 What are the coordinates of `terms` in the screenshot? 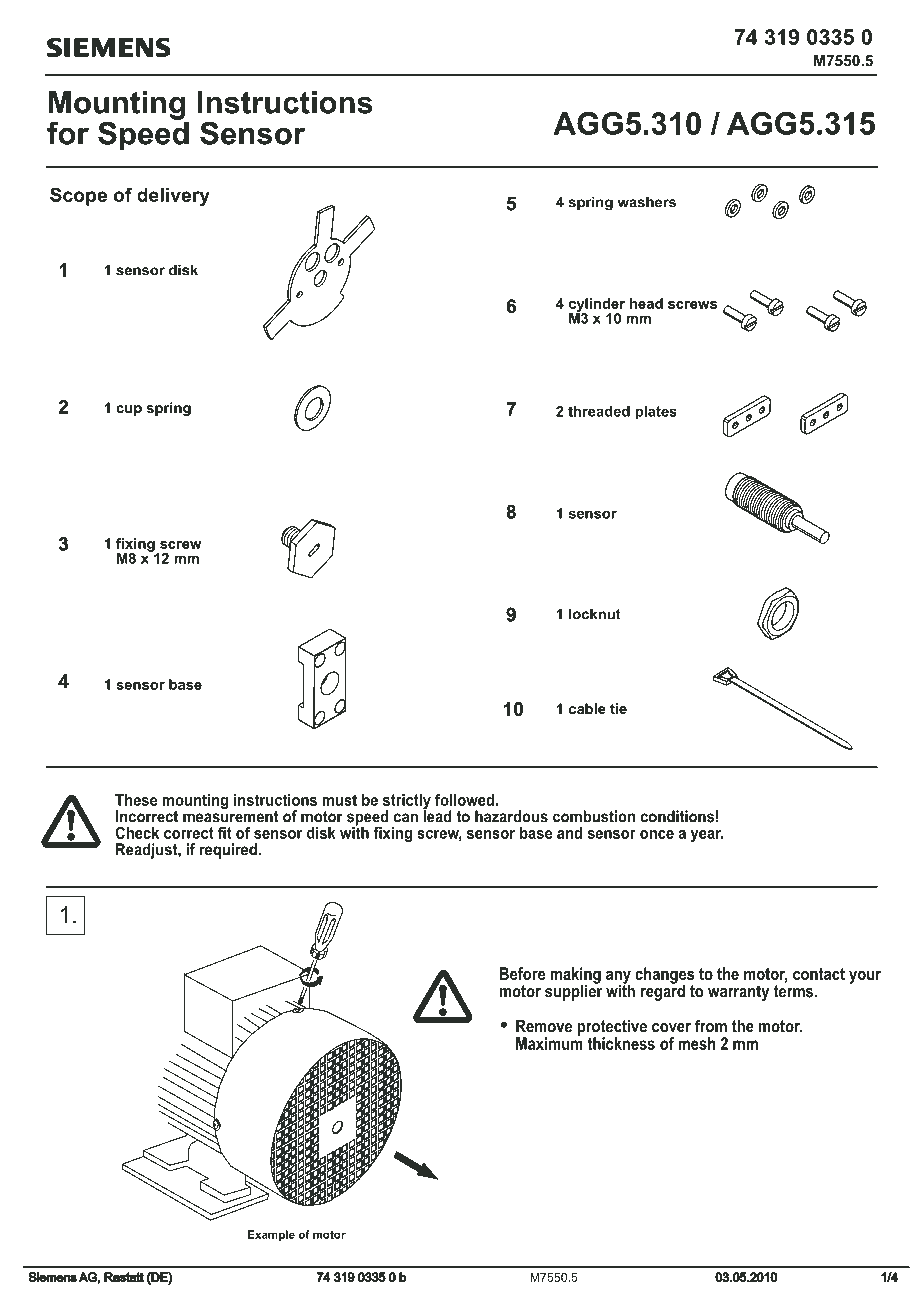 It's located at (793, 991).
